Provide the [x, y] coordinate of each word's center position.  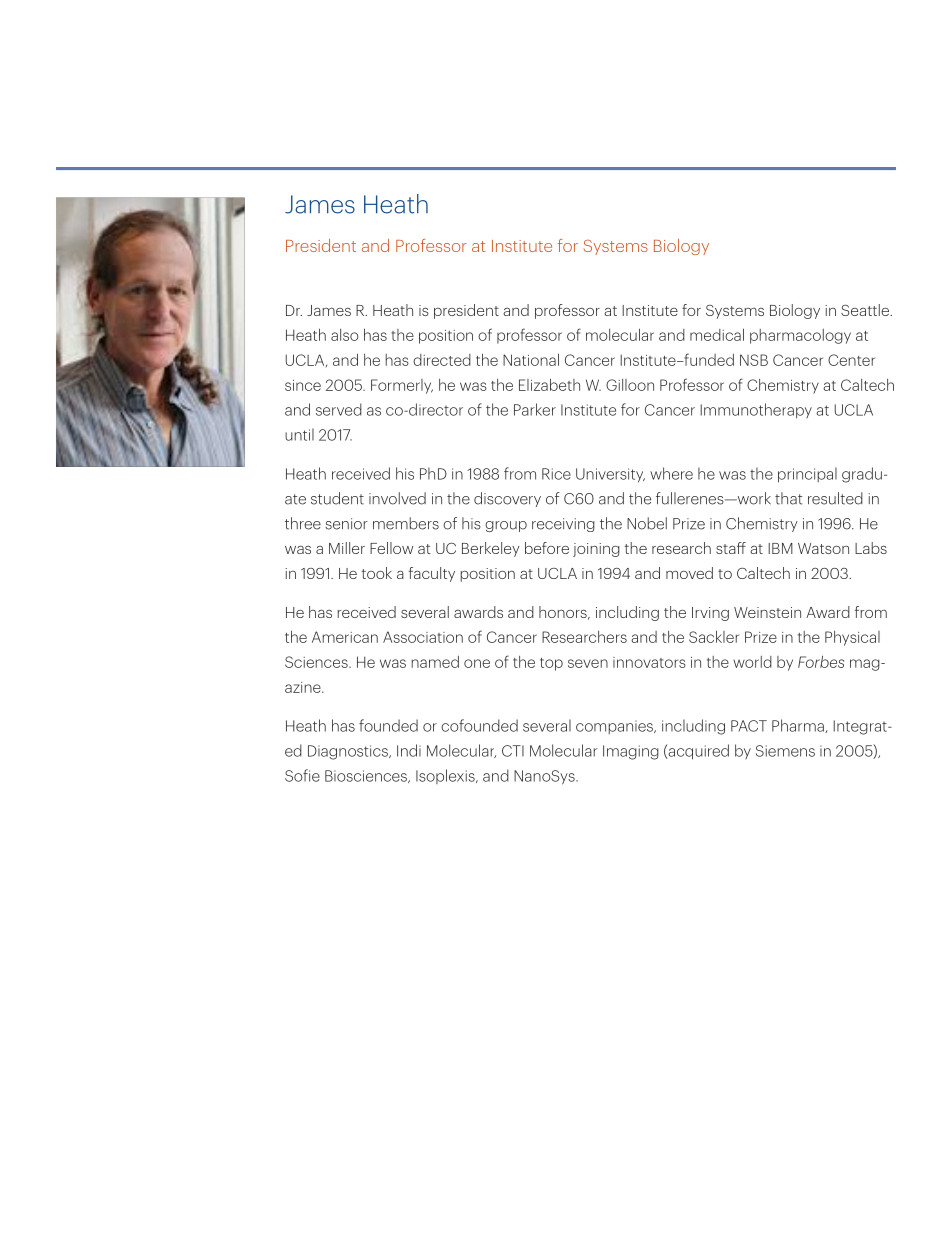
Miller [347, 548]
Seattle [866, 310]
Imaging [631, 752]
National [531, 359]
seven [588, 663]
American [345, 637]
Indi [409, 750]
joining [596, 550]
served [339, 409]
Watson [823, 548]
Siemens [785, 751]
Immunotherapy [756, 411]
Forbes [821, 662]
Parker [535, 409]
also [345, 335]
